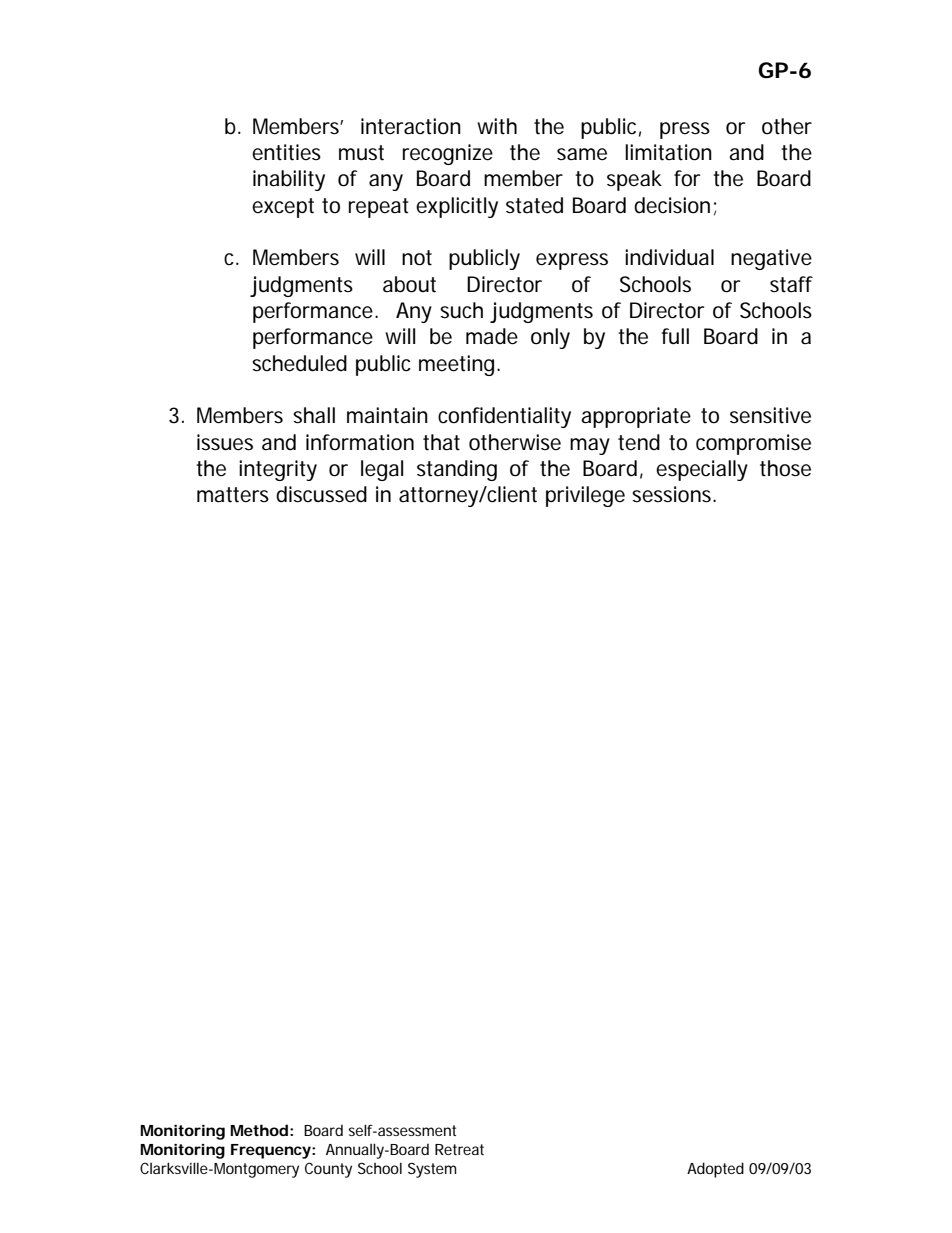  Describe the element at coordinates (673, 494) in the screenshot. I see `sessions` at that location.
